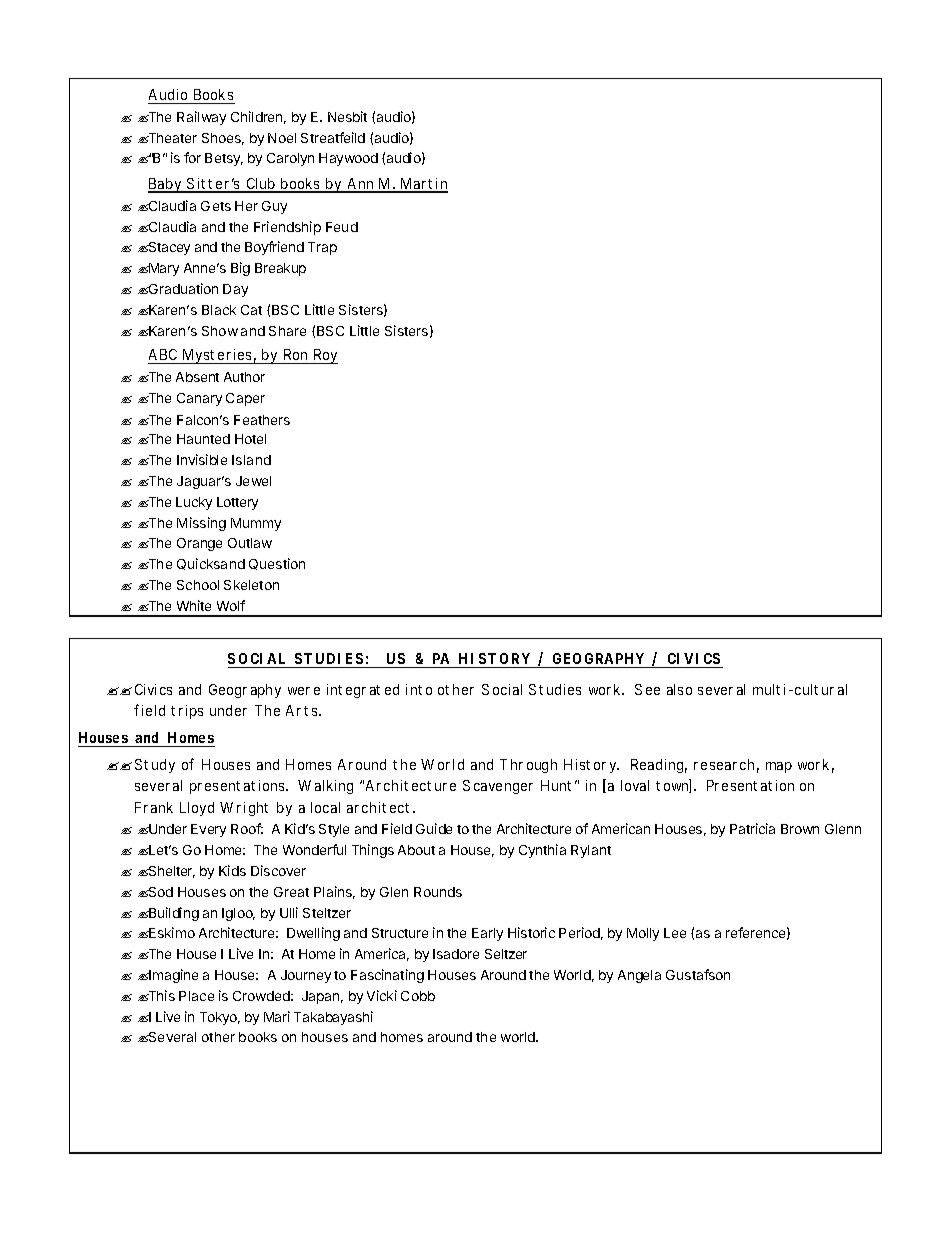  What do you see at coordinates (187, 712) in the screenshot?
I see `trips` at bounding box center [187, 712].
